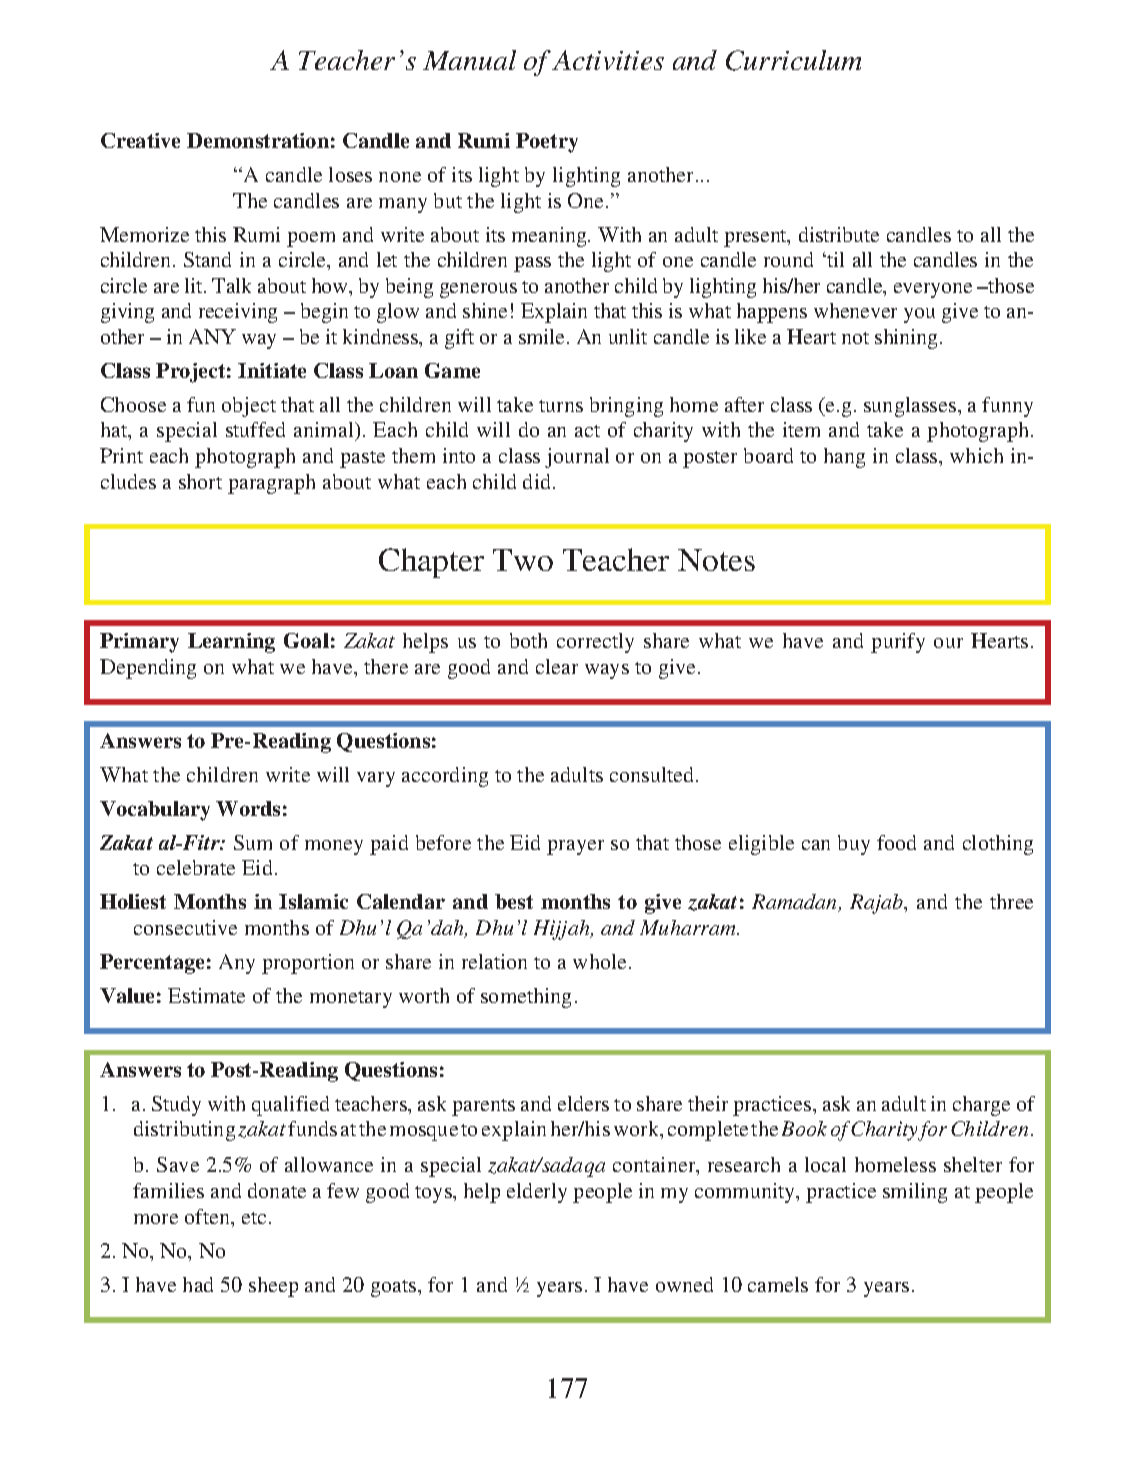 This screenshot has height=1469, width=1135. I want to click on clear, so click(557, 666).
